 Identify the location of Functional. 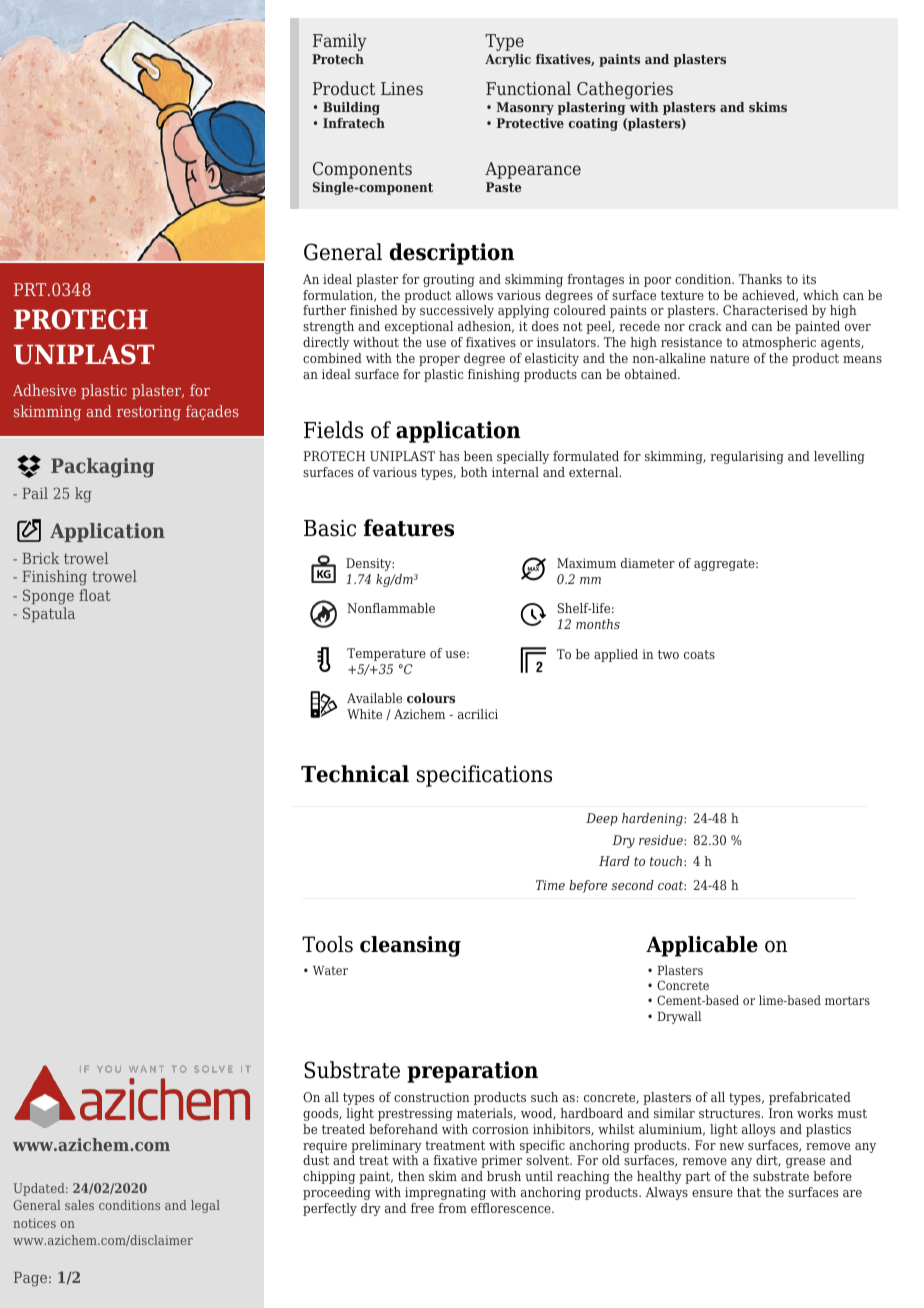
(528, 88).
